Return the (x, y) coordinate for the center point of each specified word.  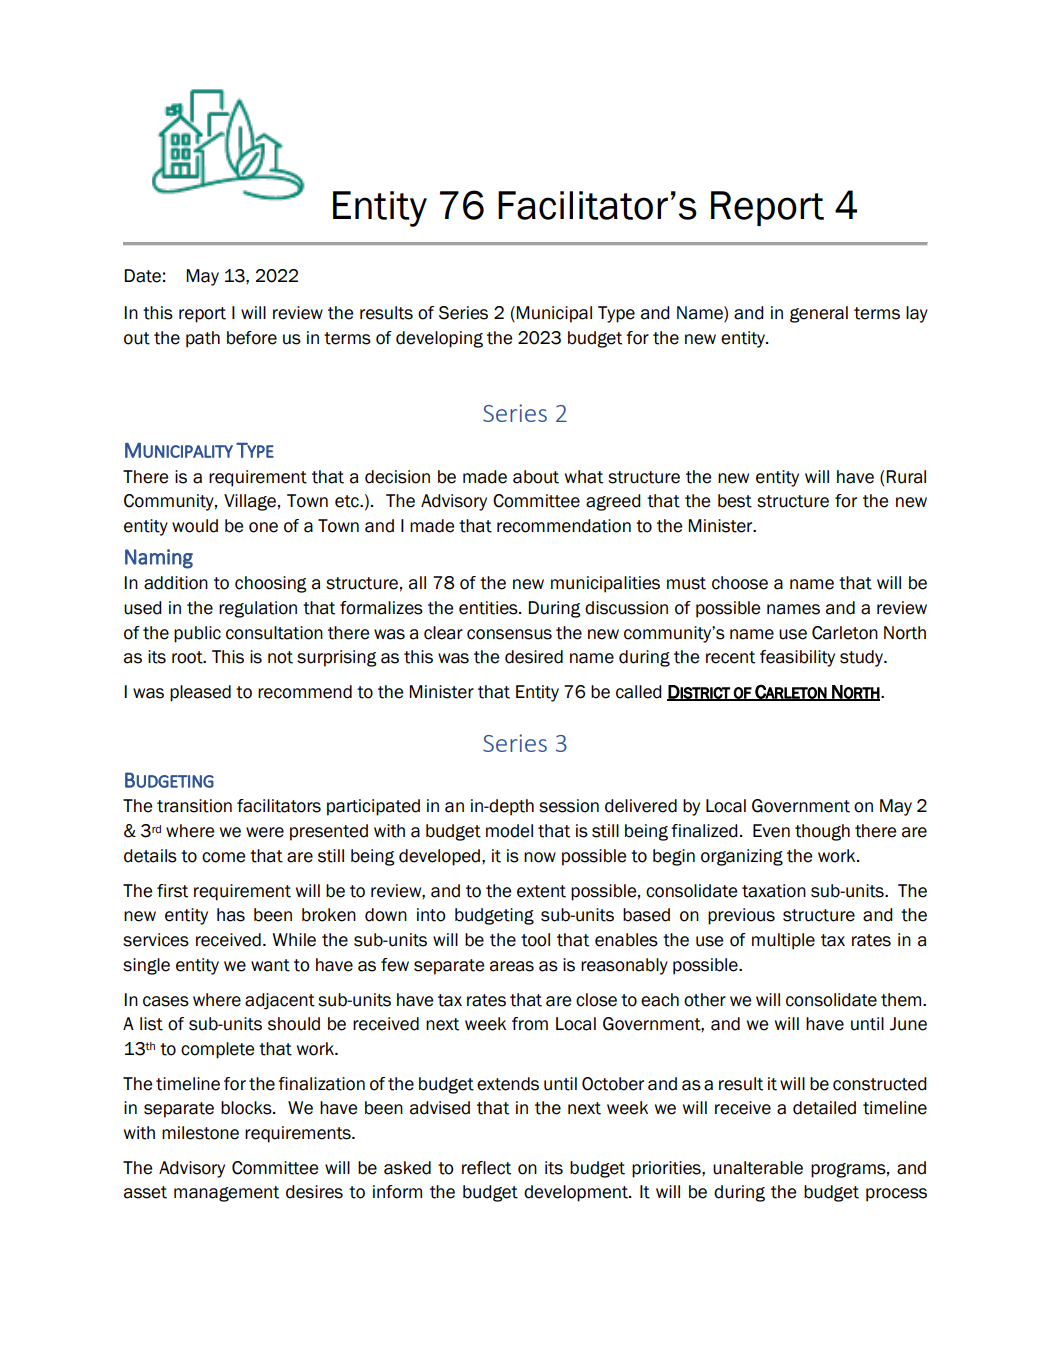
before (252, 338)
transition (194, 806)
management (226, 1194)
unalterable (758, 1168)
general (819, 314)
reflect (486, 1168)
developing (439, 339)
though (822, 832)
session (569, 806)
